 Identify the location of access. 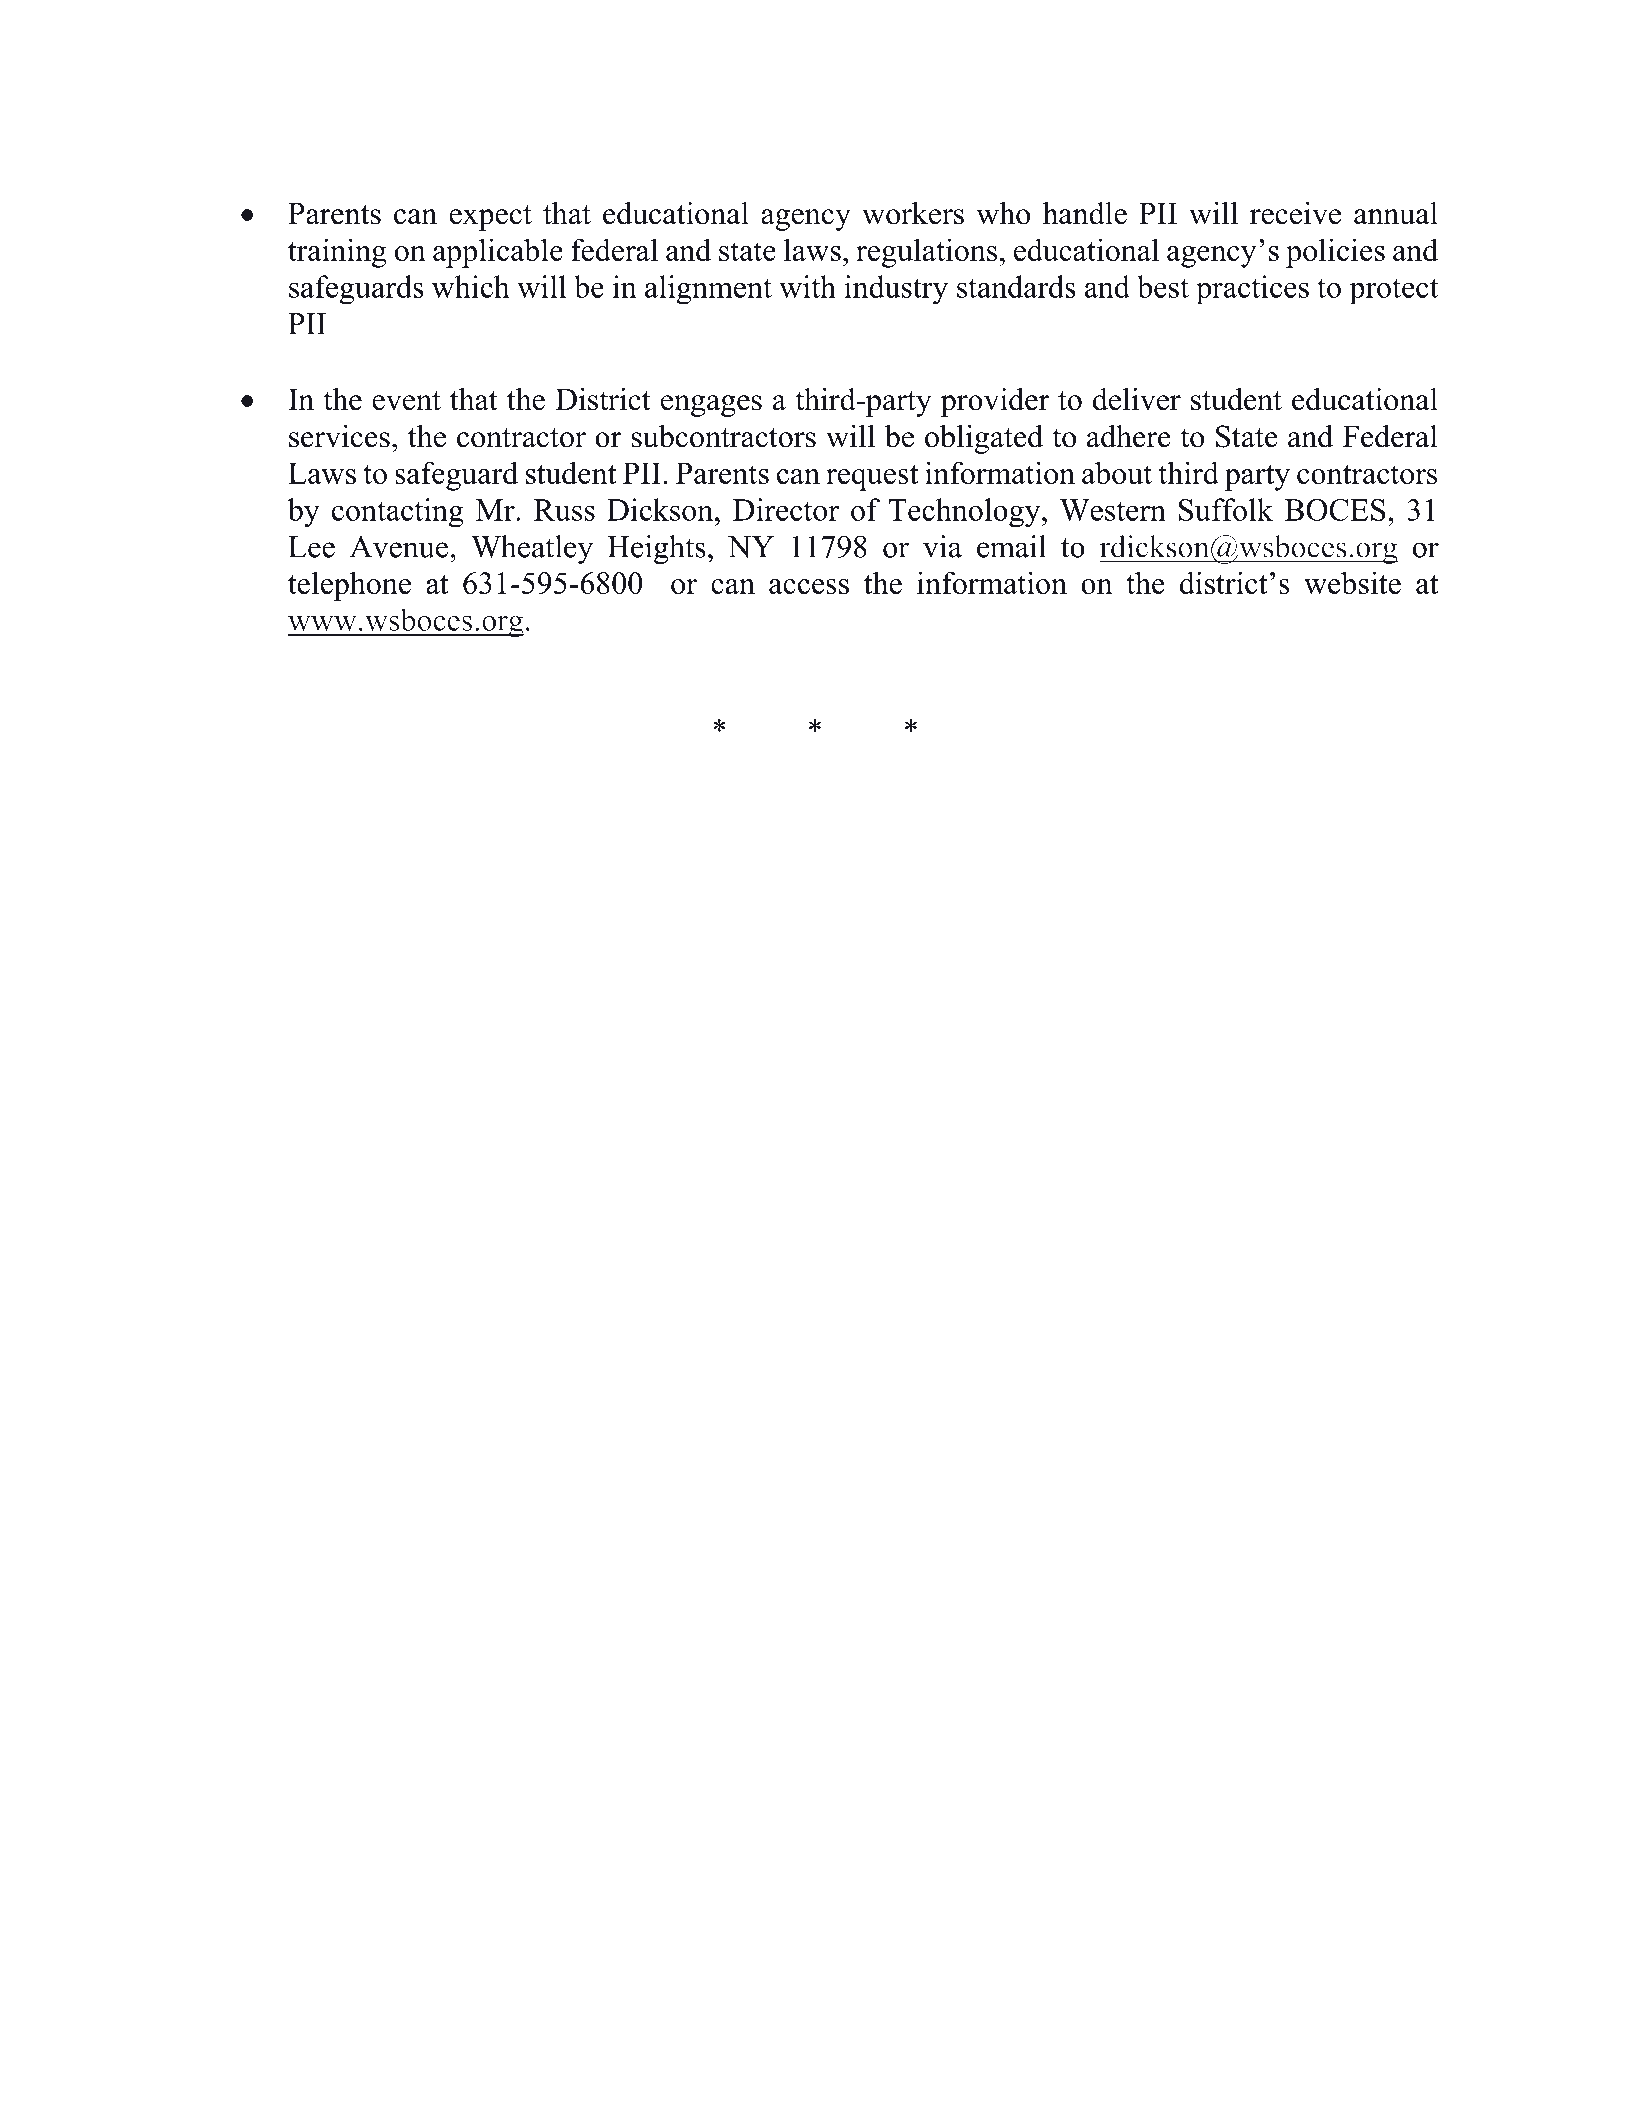
(809, 586).
